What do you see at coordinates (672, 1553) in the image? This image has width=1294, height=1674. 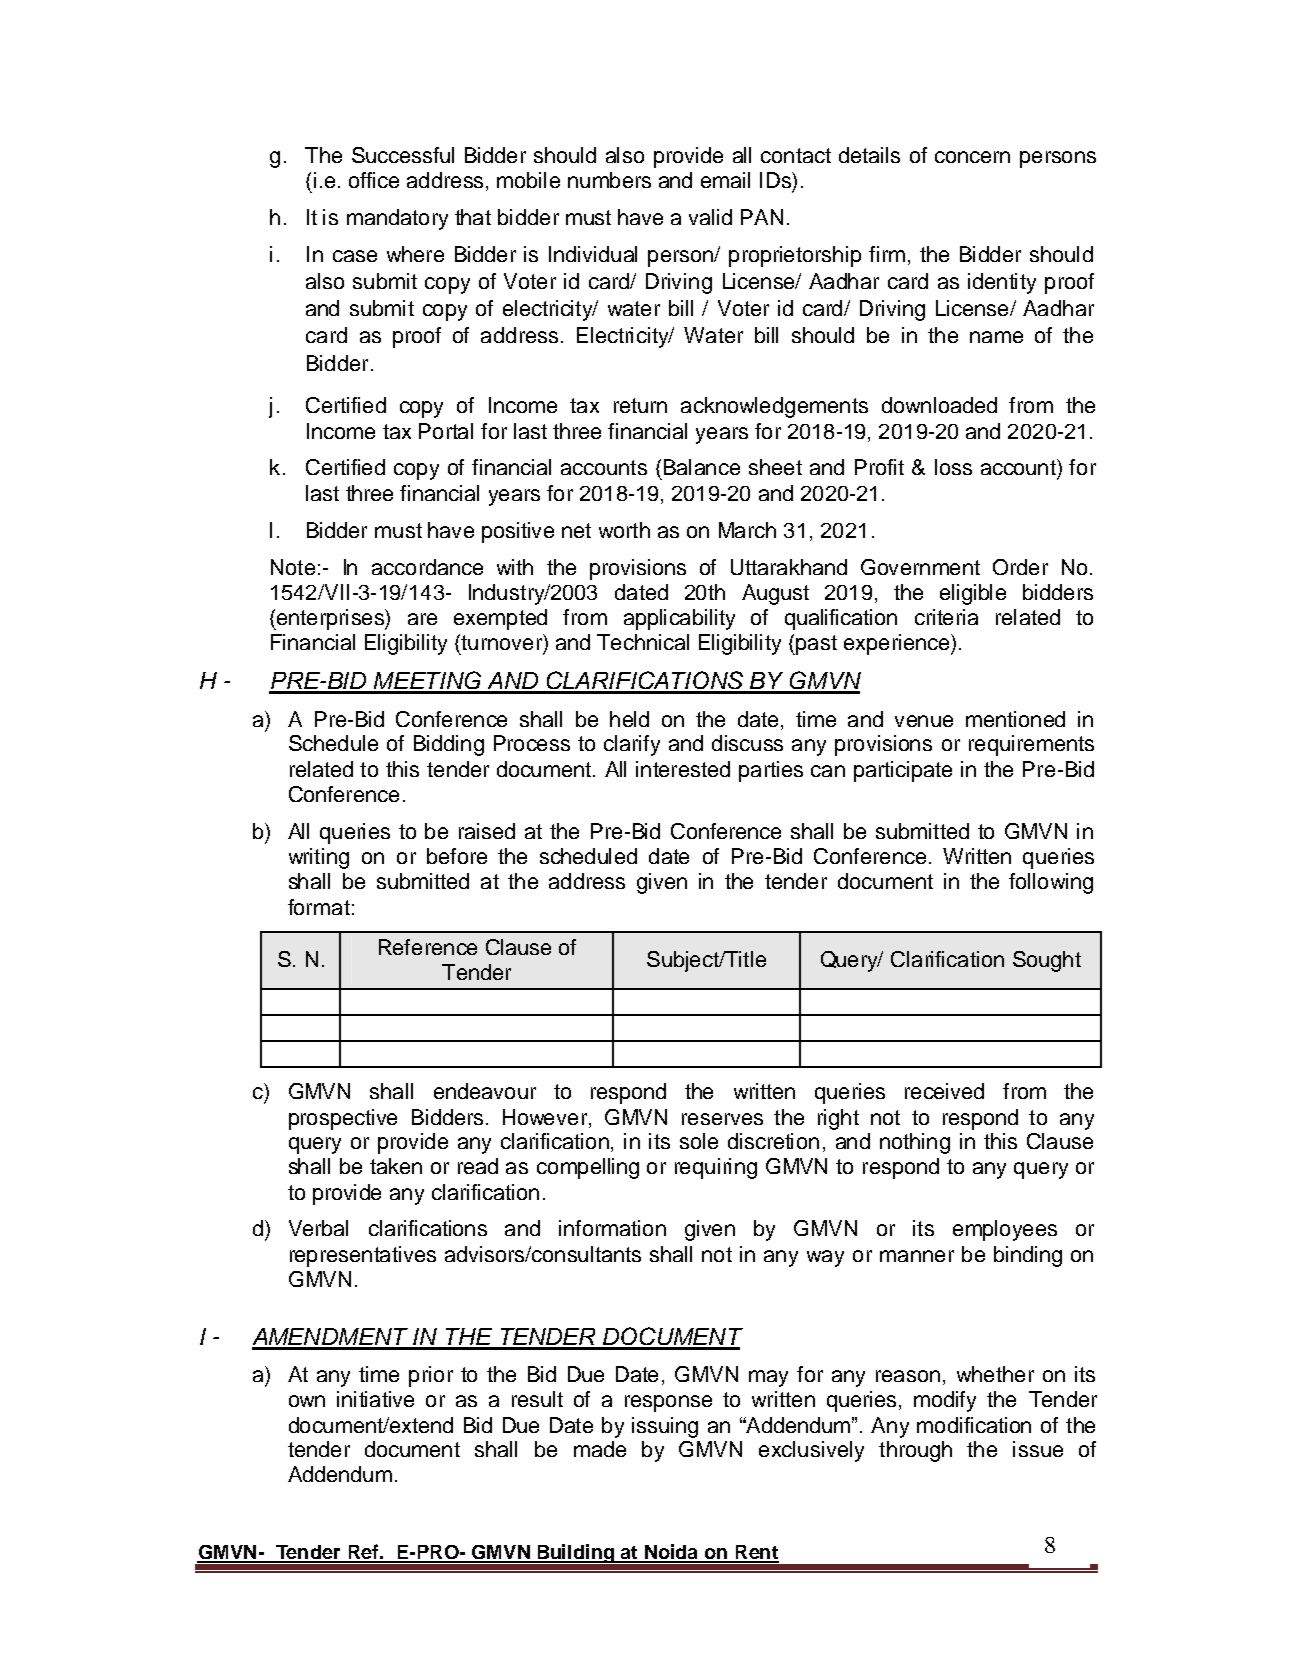 I see `Noida` at bounding box center [672, 1553].
